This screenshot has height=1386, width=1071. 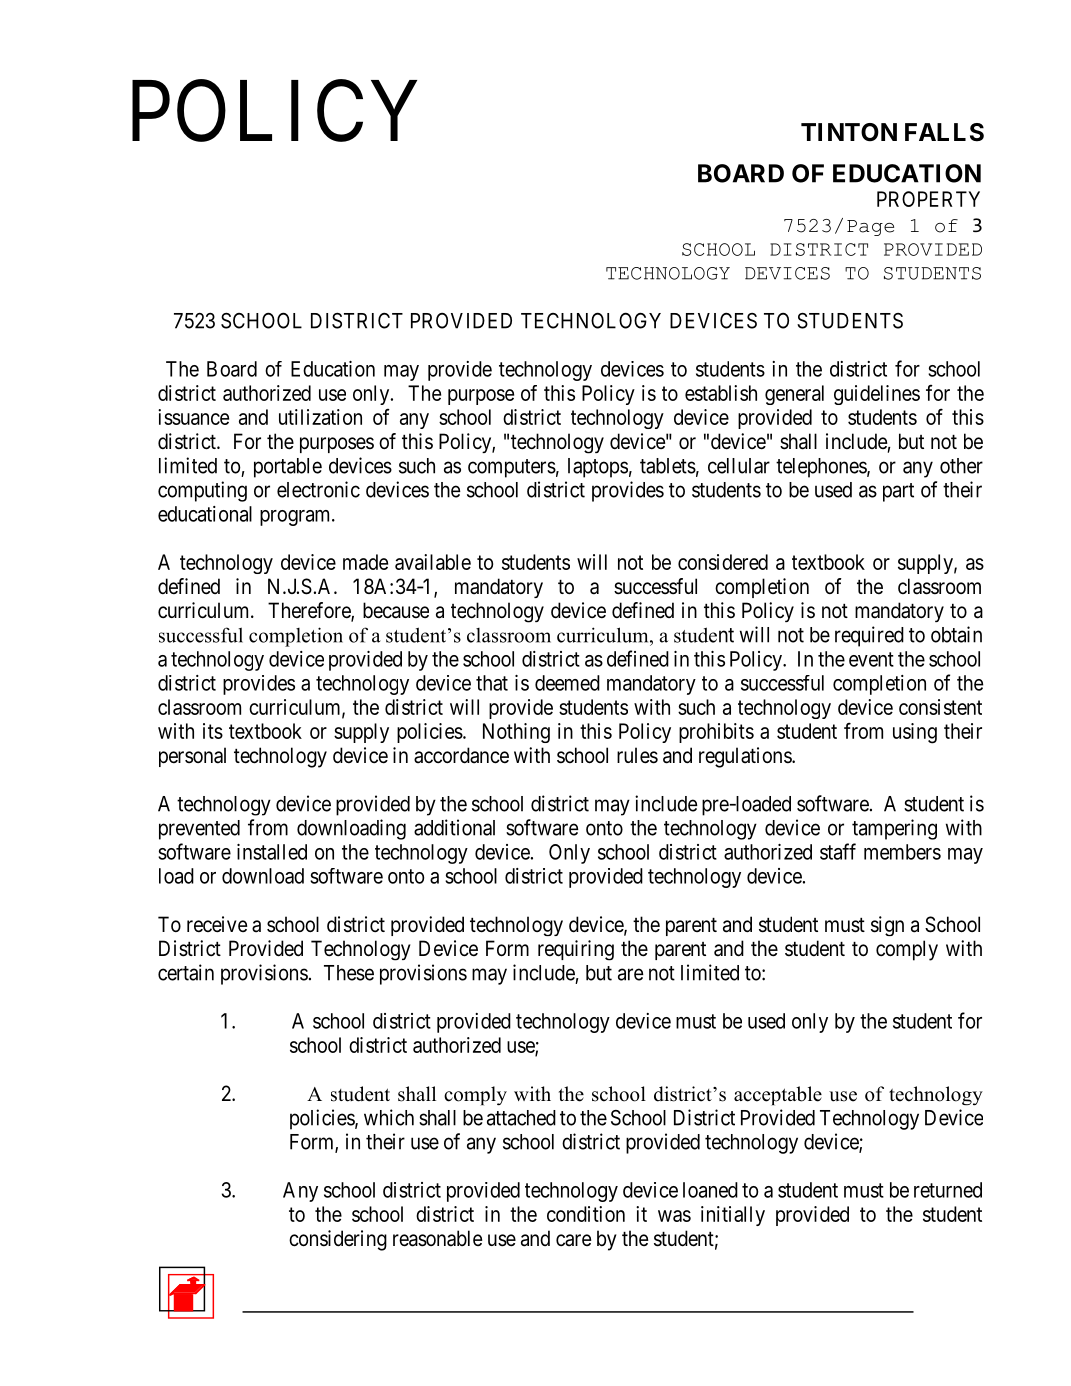 What do you see at coordinates (272, 852) in the screenshot?
I see `installed` at bounding box center [272, 852].
